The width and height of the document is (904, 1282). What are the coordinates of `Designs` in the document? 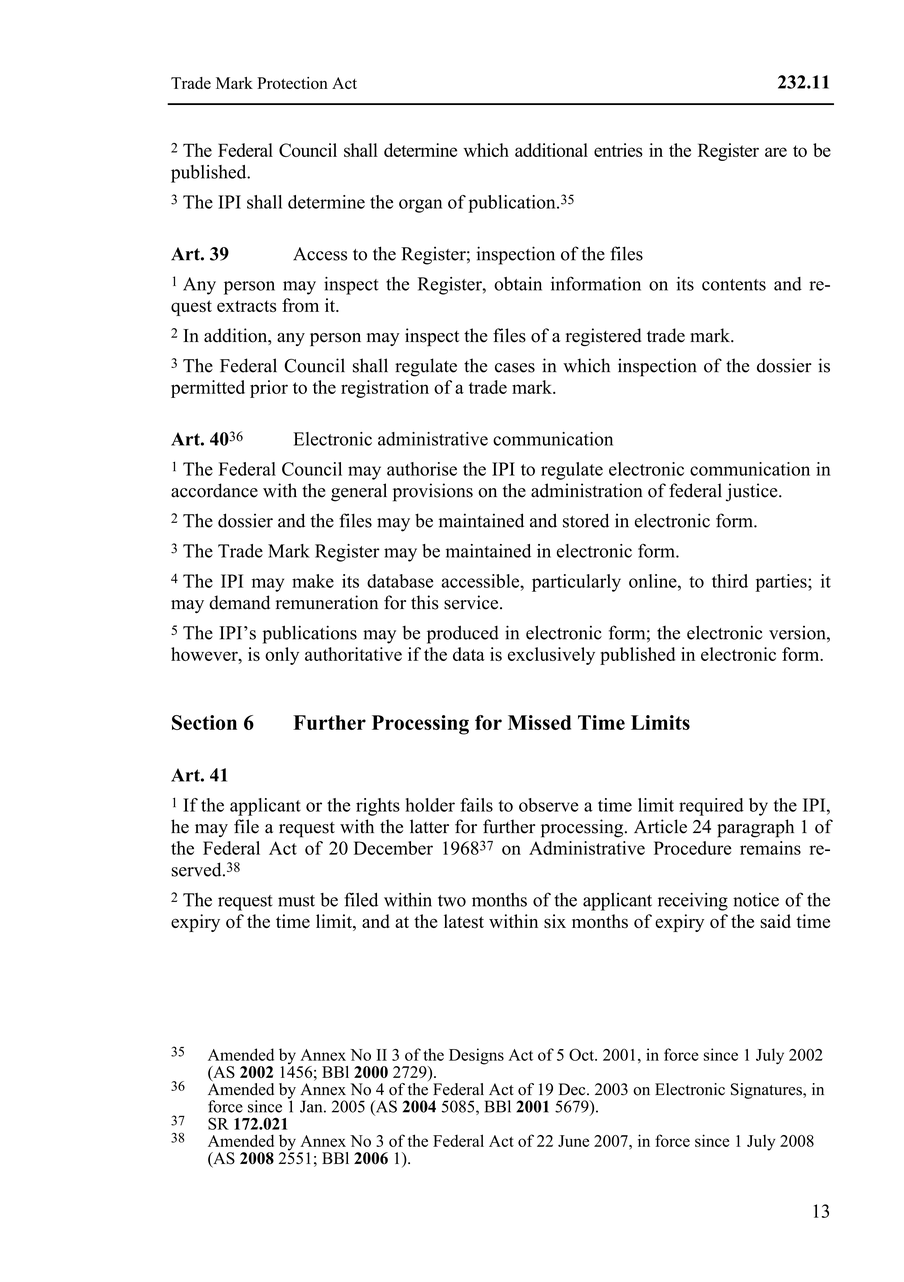 It's located at (476, 1056).
